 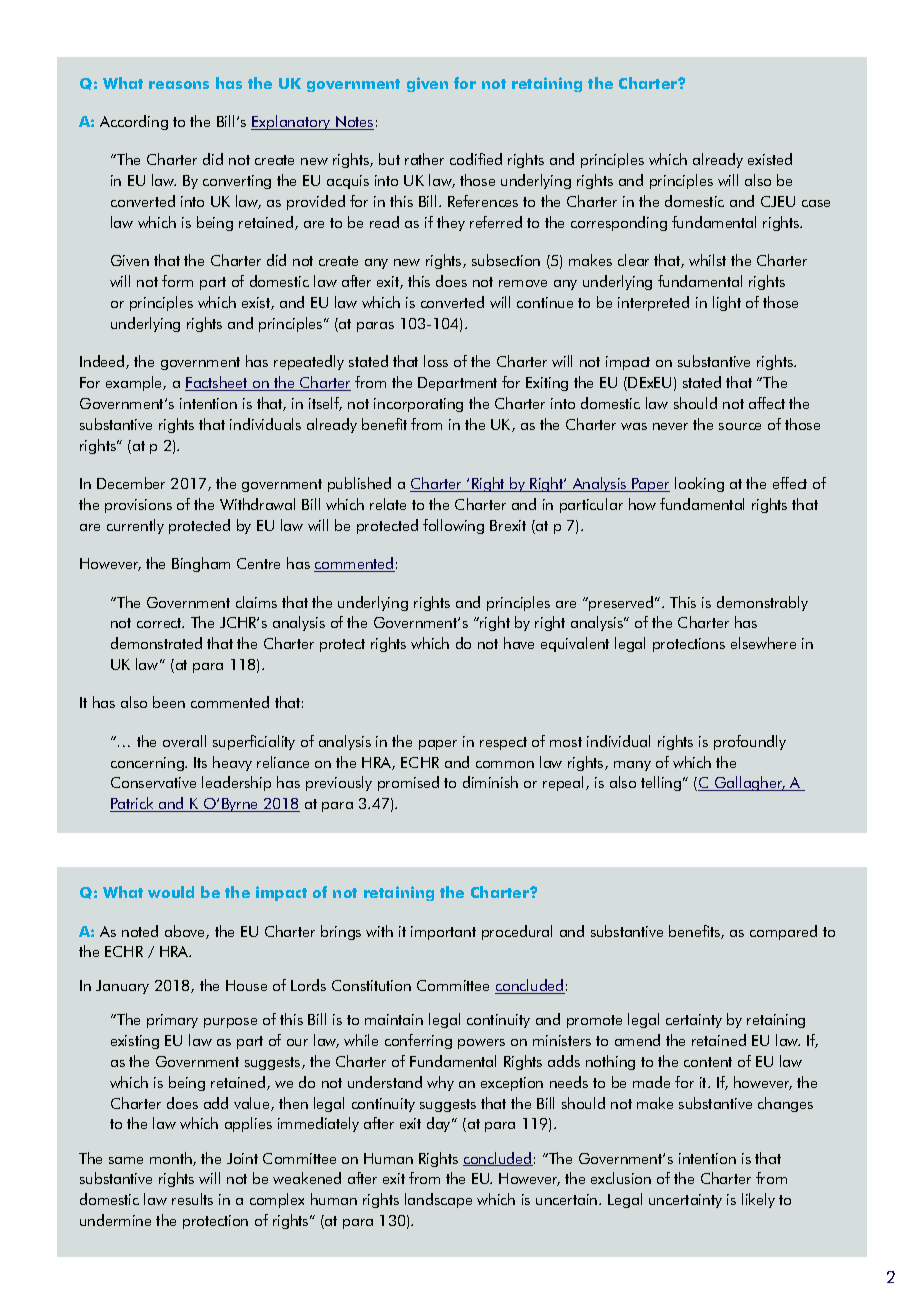 I want to click on results, so click(x=192, y=1199).
